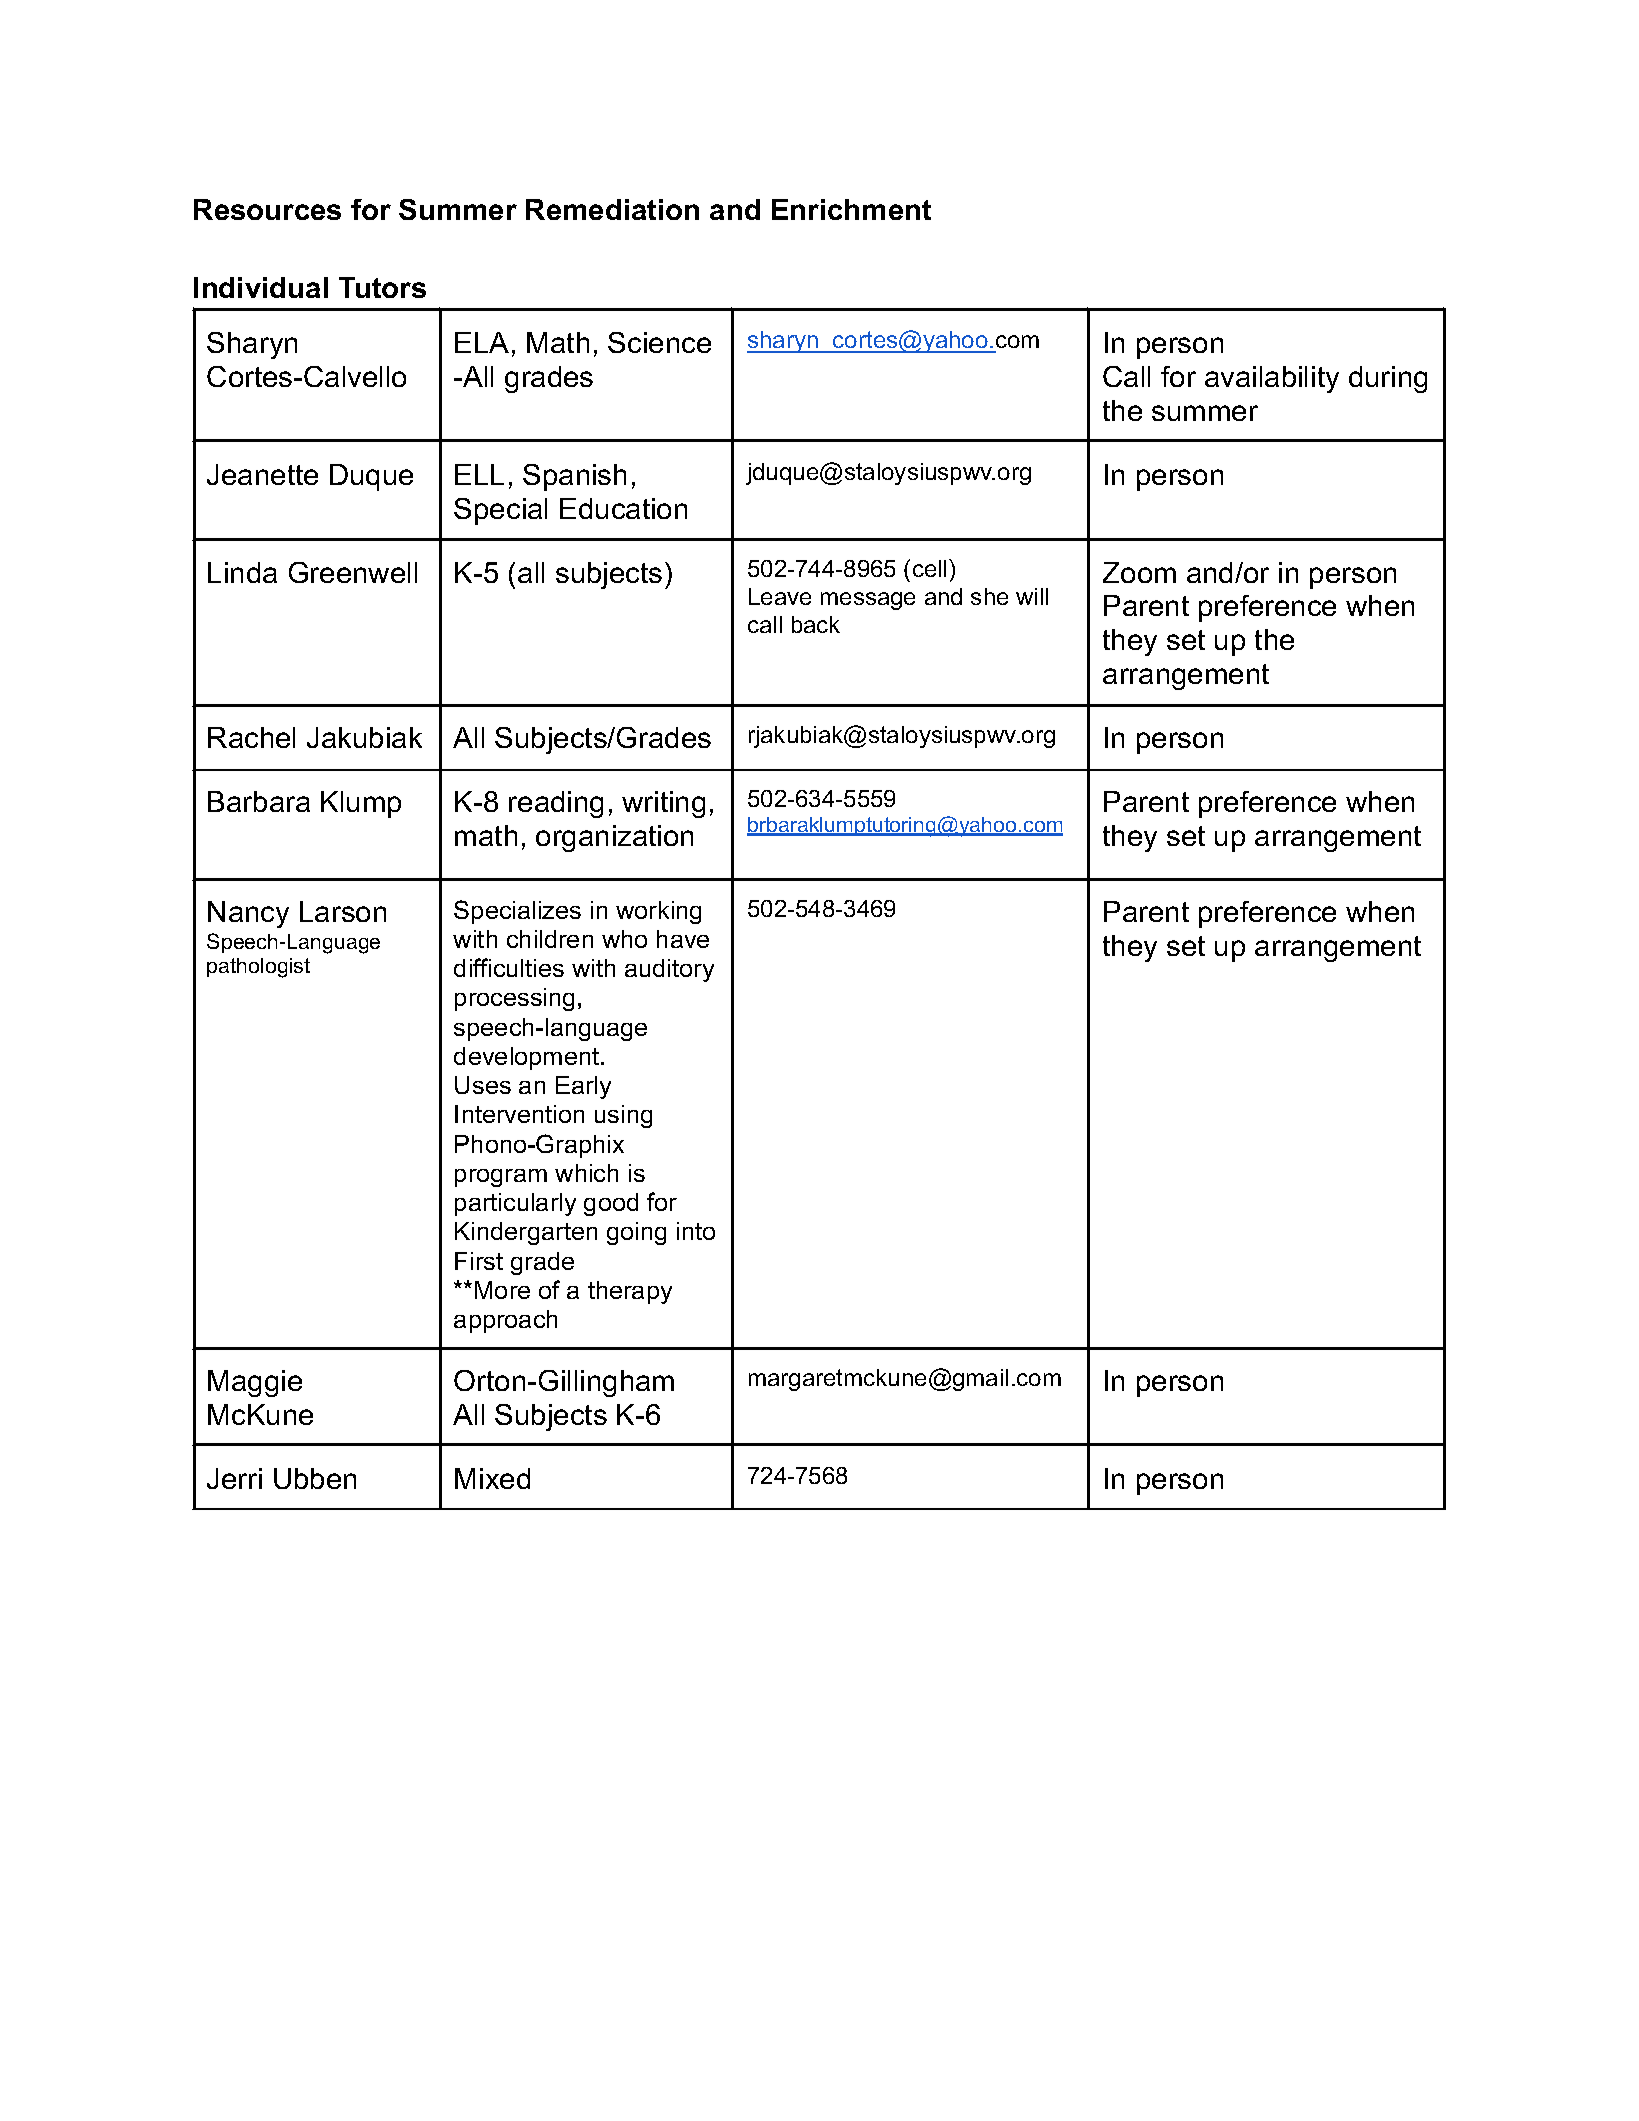 The height and width of the screenshot is (2121, 1639). Describe the element at coordinates (343, 911) in the screenshot. I see `Larson` at that location.
